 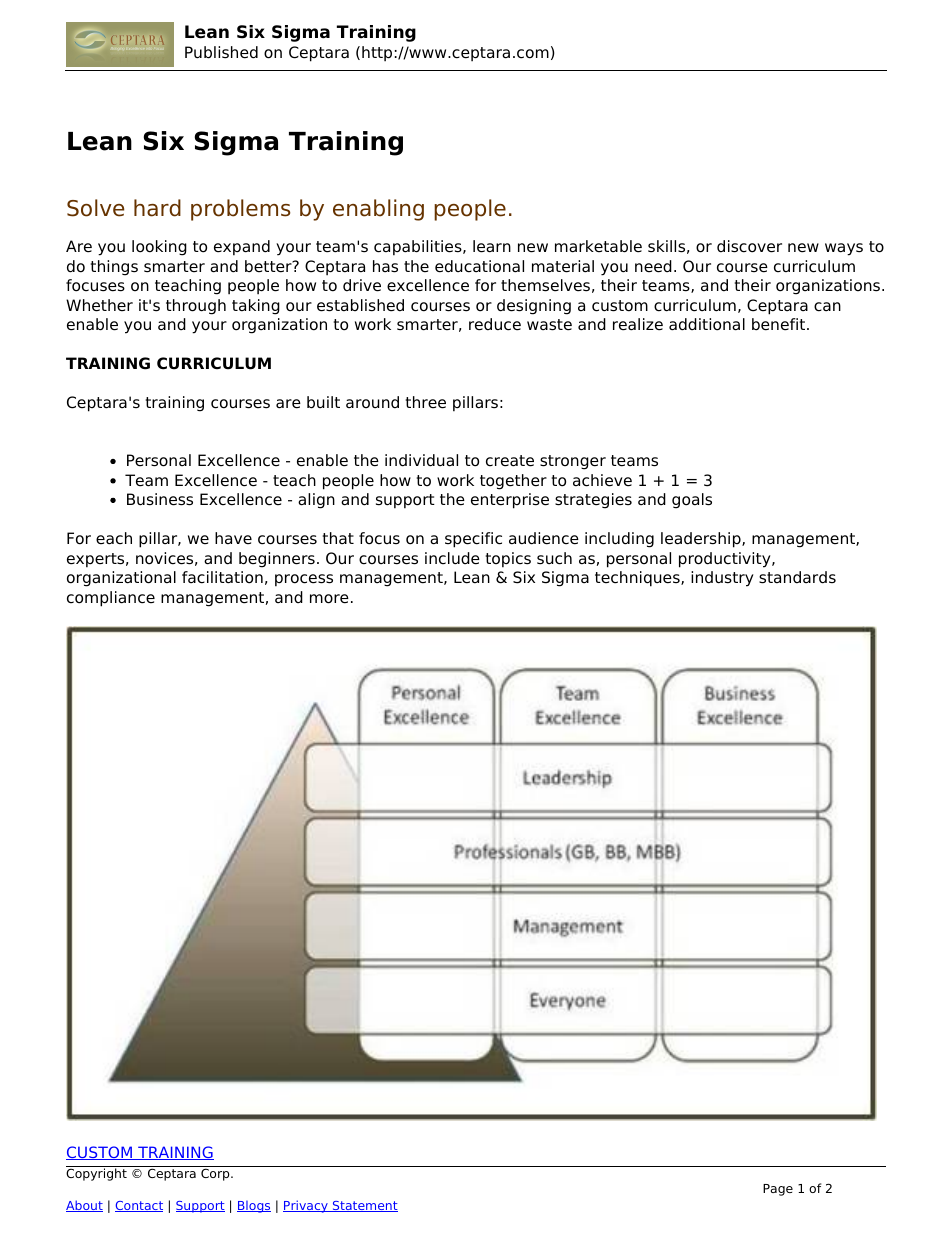 I want to click on Published, so click(x=221, y=52).
